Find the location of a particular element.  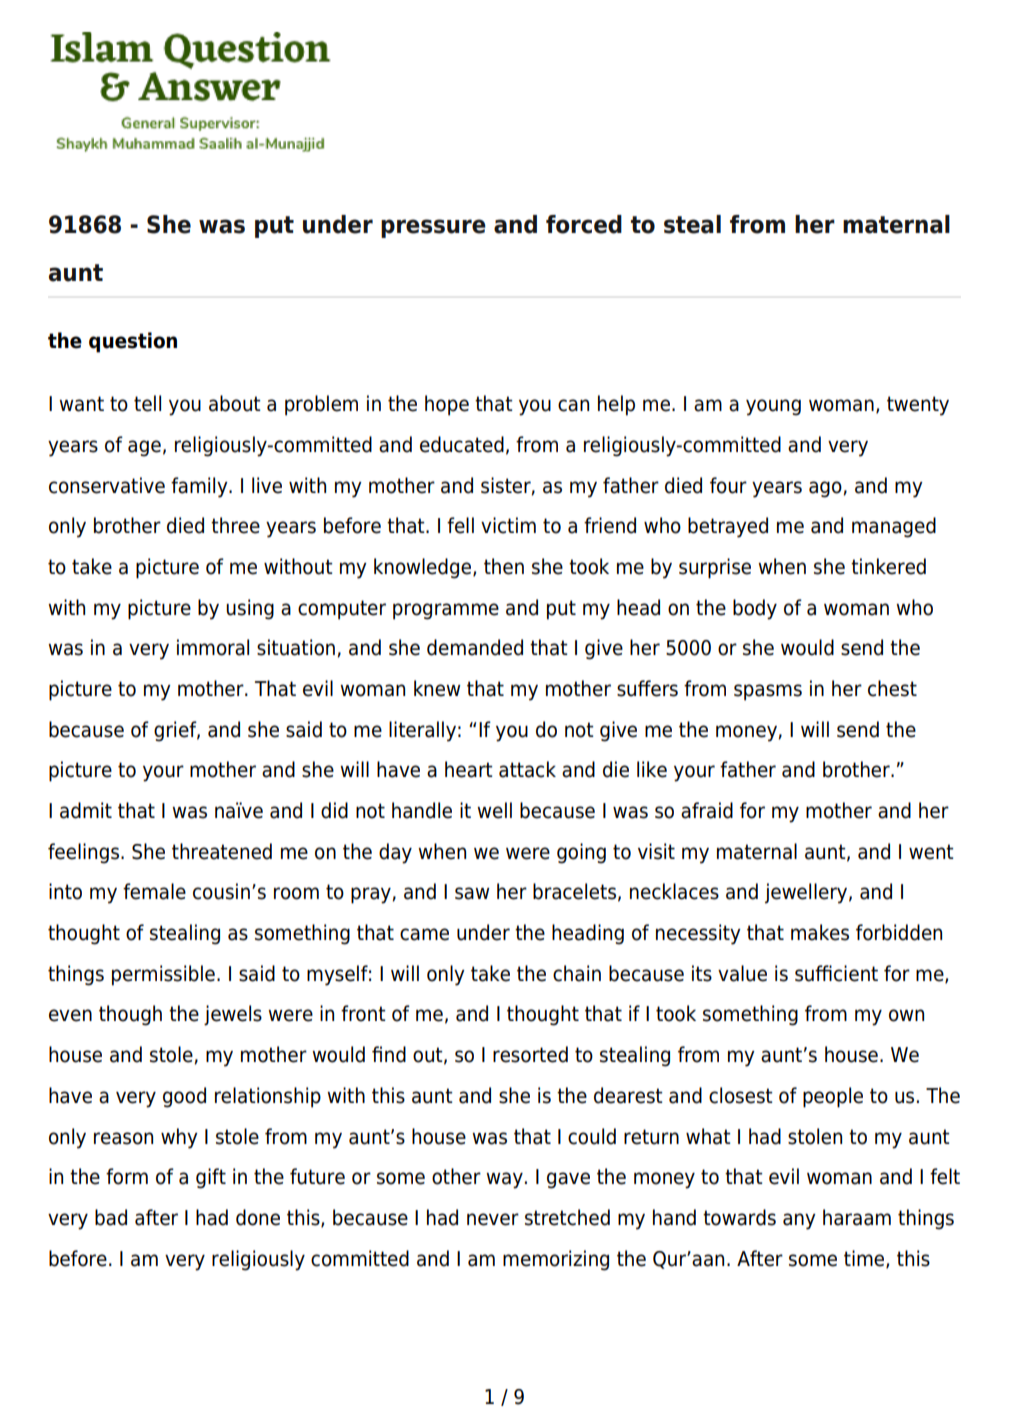

chain is located at coordinates (577, 973).
